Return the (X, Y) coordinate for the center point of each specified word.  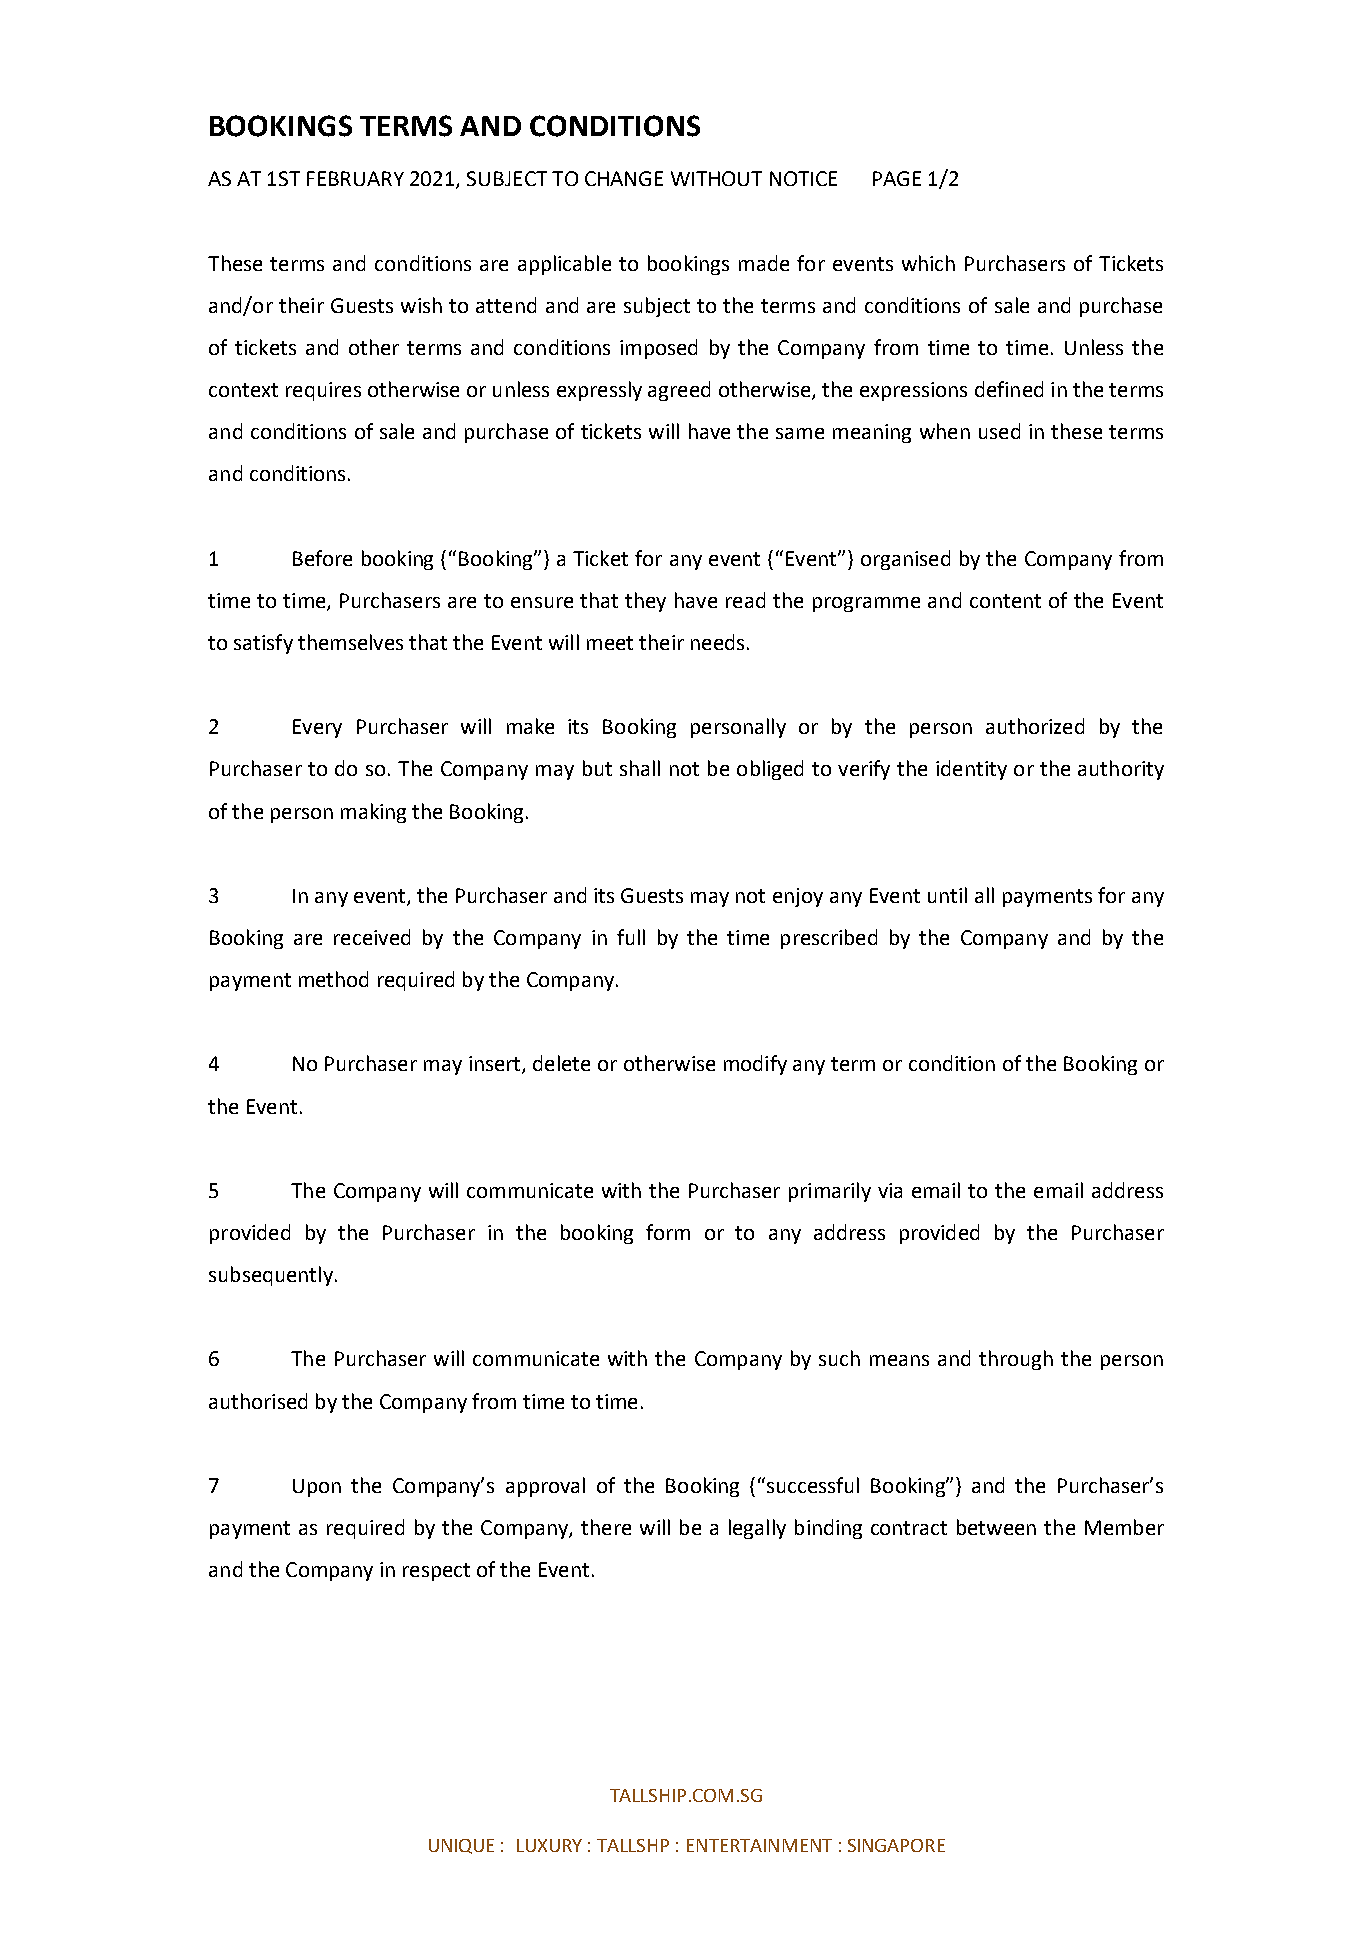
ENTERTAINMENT (759, 1845)
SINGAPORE (896, 1845)
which (928, 263)
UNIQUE (461, 1846)
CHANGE (624, 178)
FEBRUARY (355, 178)
